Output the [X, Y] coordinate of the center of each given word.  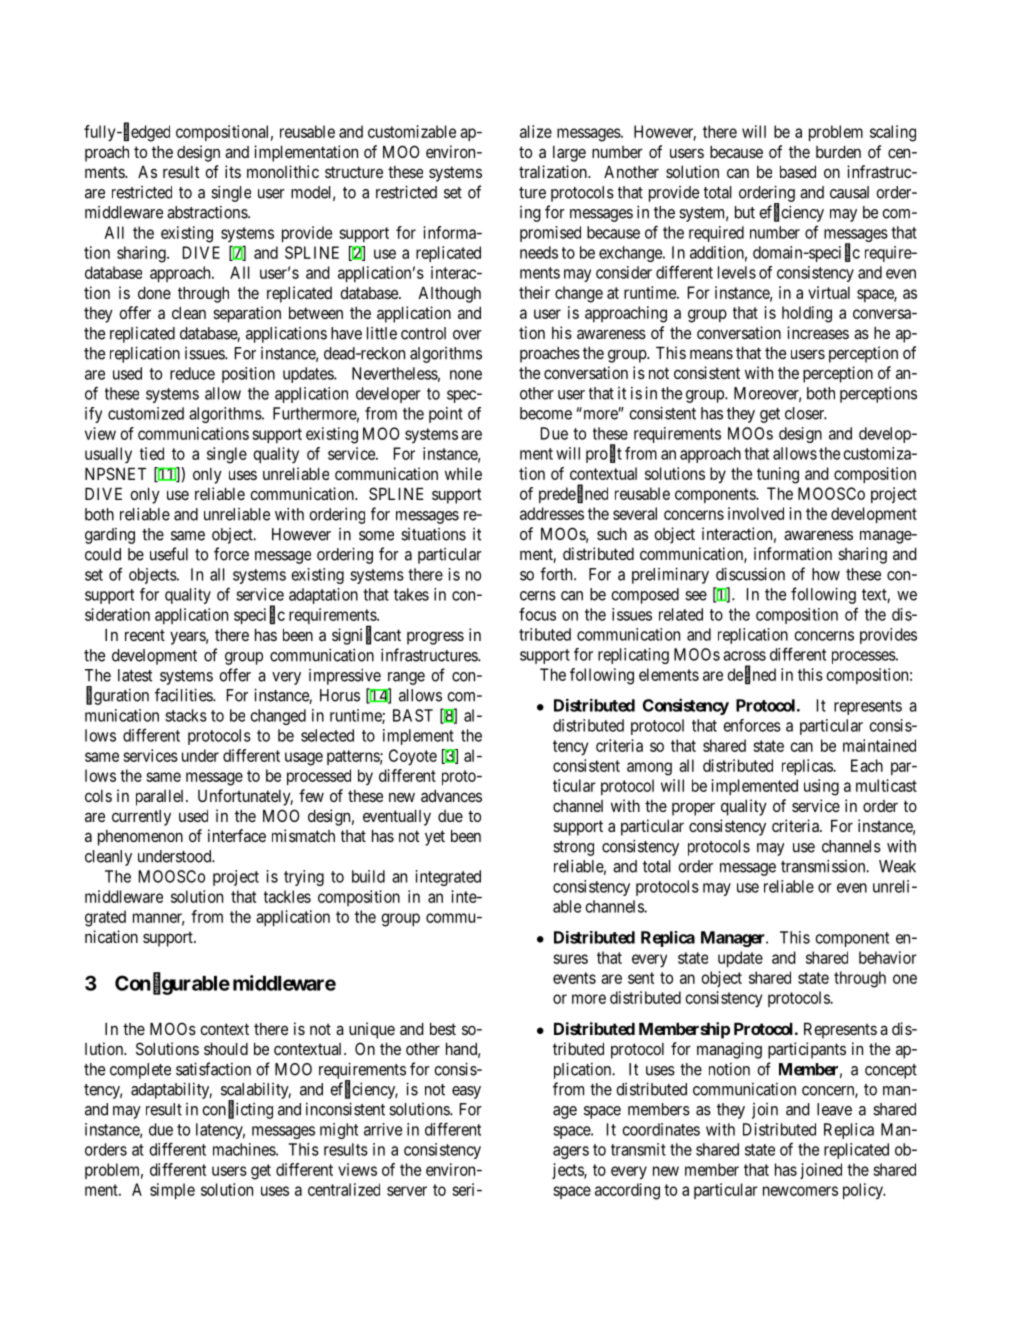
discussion [750, 574]
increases [818, 332]
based [798, 172]
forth [557, 574]
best [443, 1029]
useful [169, 554]
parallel [161, 798]
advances [451, 796]
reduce [192, 373]
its [233, 171]
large [569, 154]
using [821, 787]
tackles [287, 896]
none [466, 375]
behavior [888, 957]
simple [172, 1191]
